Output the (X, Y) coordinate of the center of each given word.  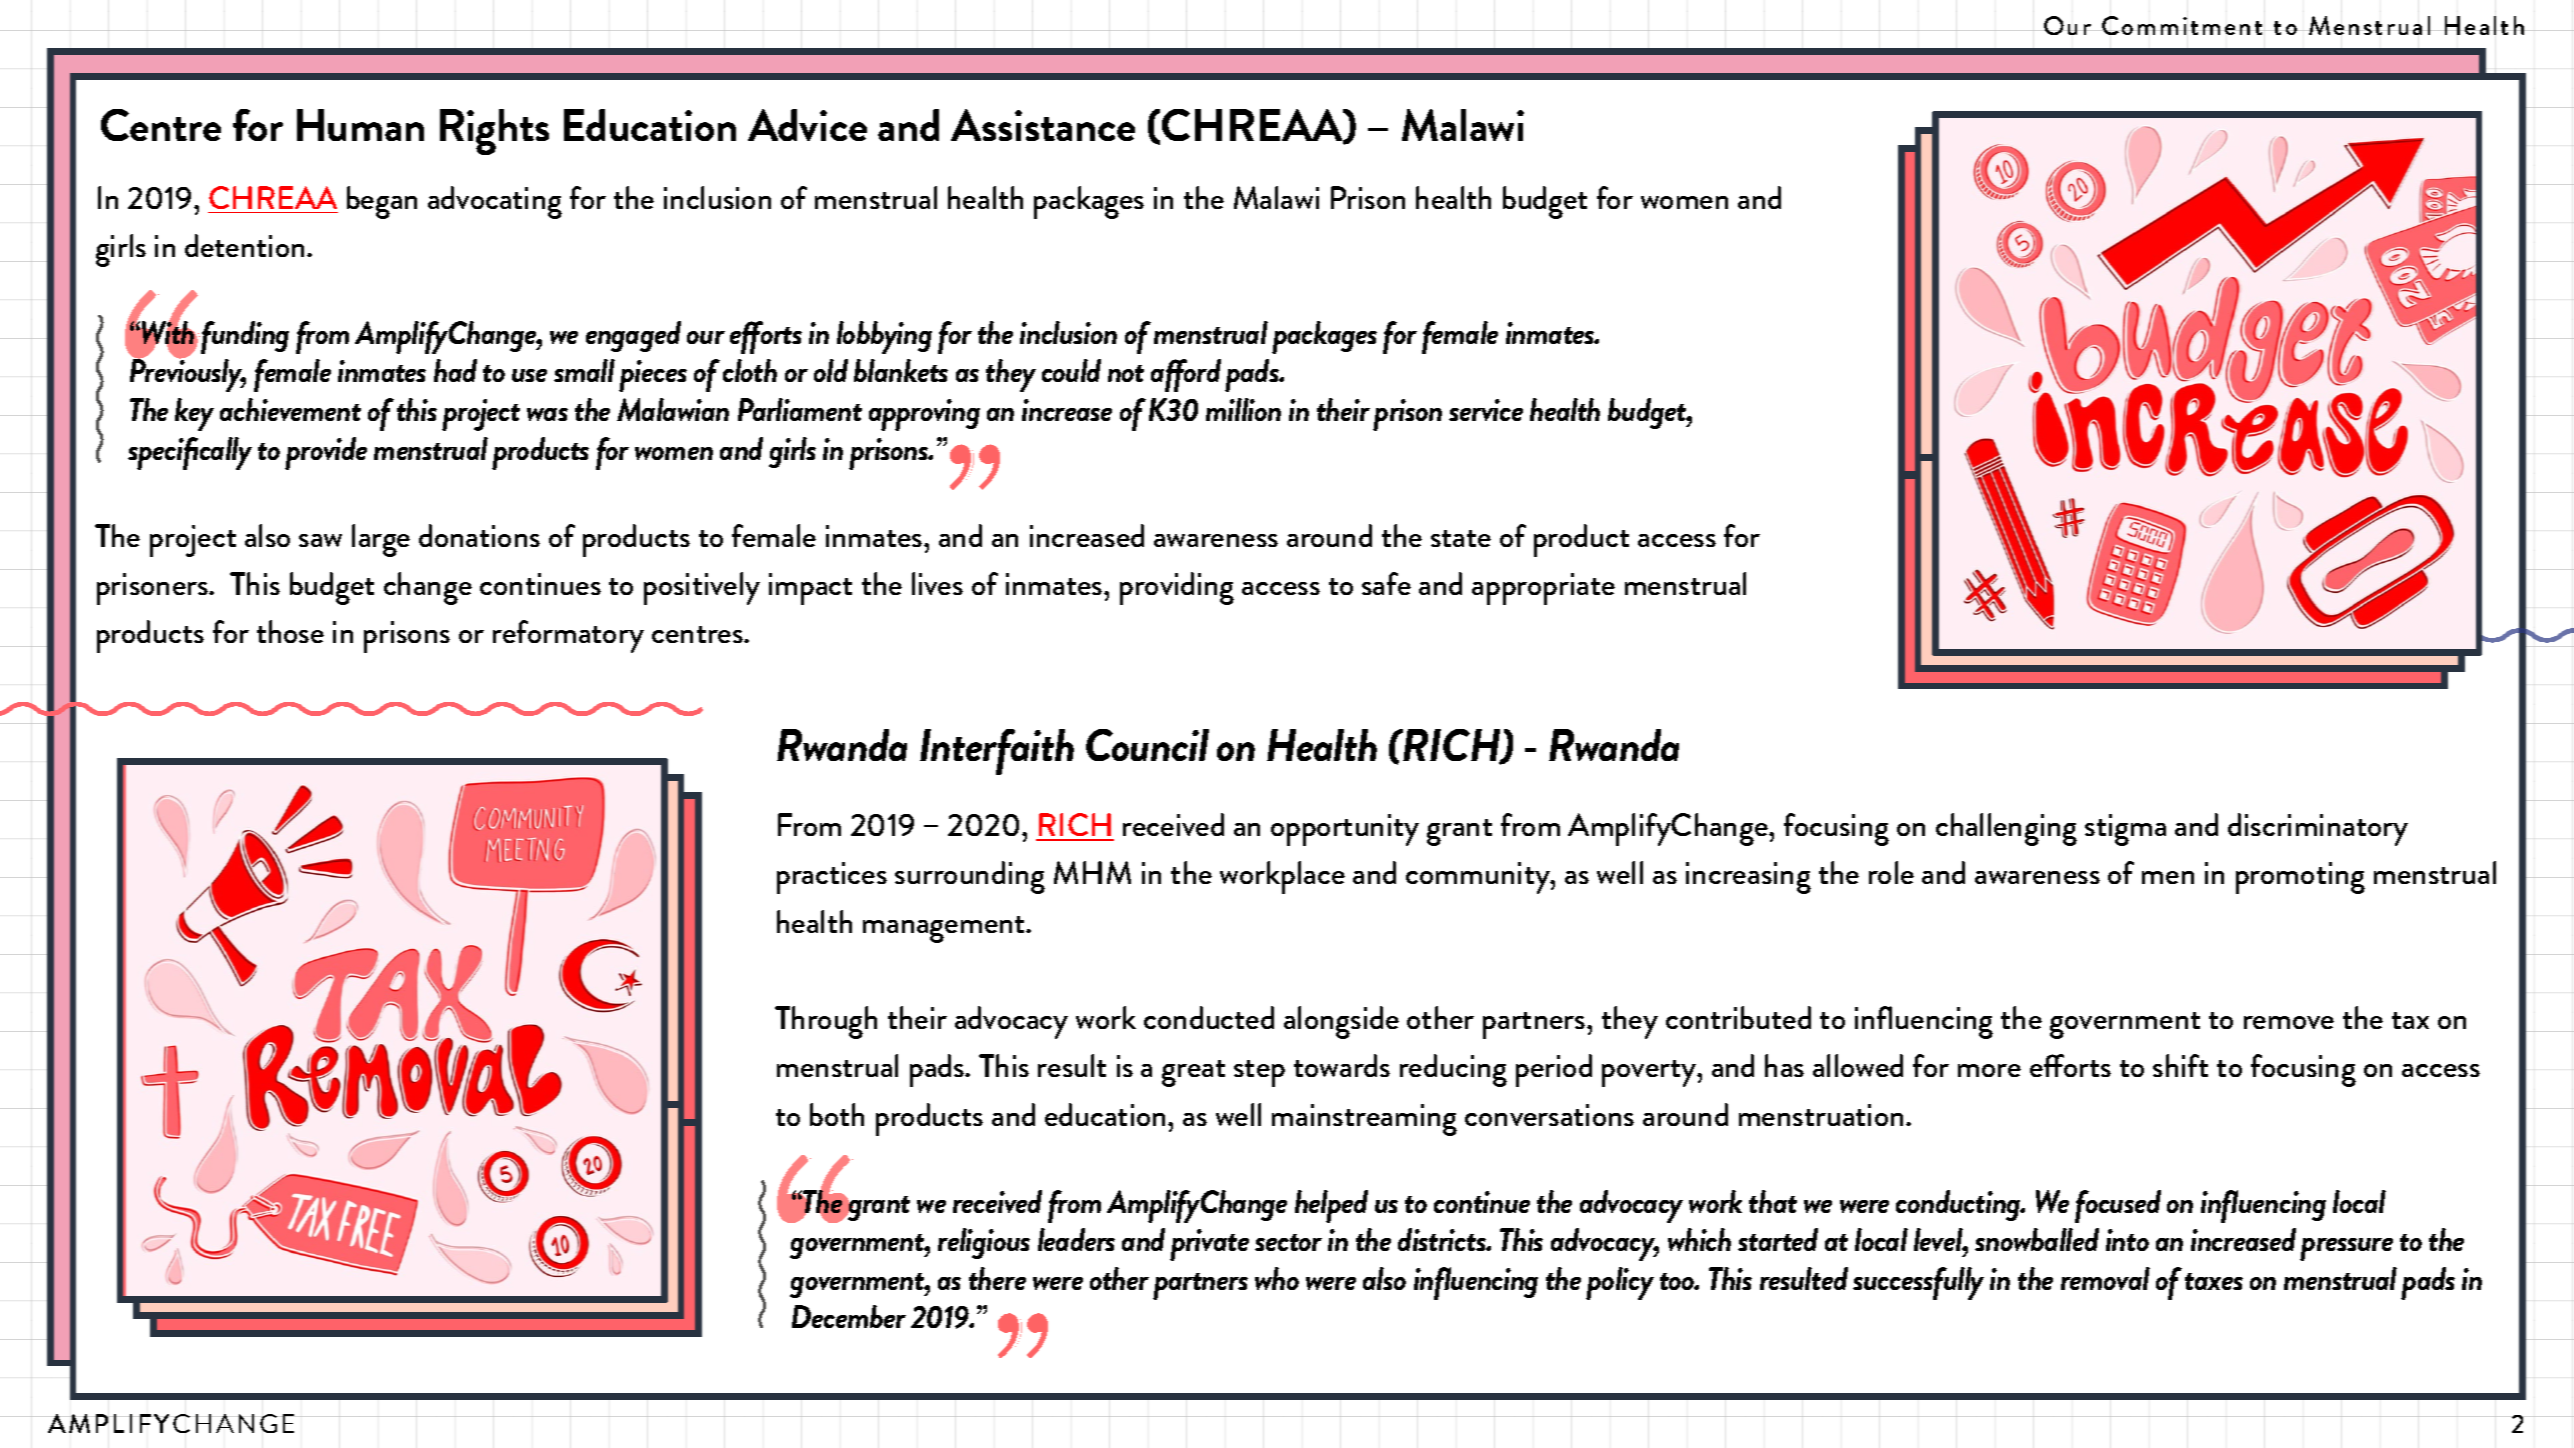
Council (1147, 745)
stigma (2125, 830)
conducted (1209, 1017)
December (849, 1316)
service (1486, 410)
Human (360, 125)
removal (2105, 1278)
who (1277, 1278)
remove (2289, 1022)
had (455, 370)
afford (1186, 375)
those (290, 631)
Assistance (1043, 125)
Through (826, 1022)
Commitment (2183, 25)
